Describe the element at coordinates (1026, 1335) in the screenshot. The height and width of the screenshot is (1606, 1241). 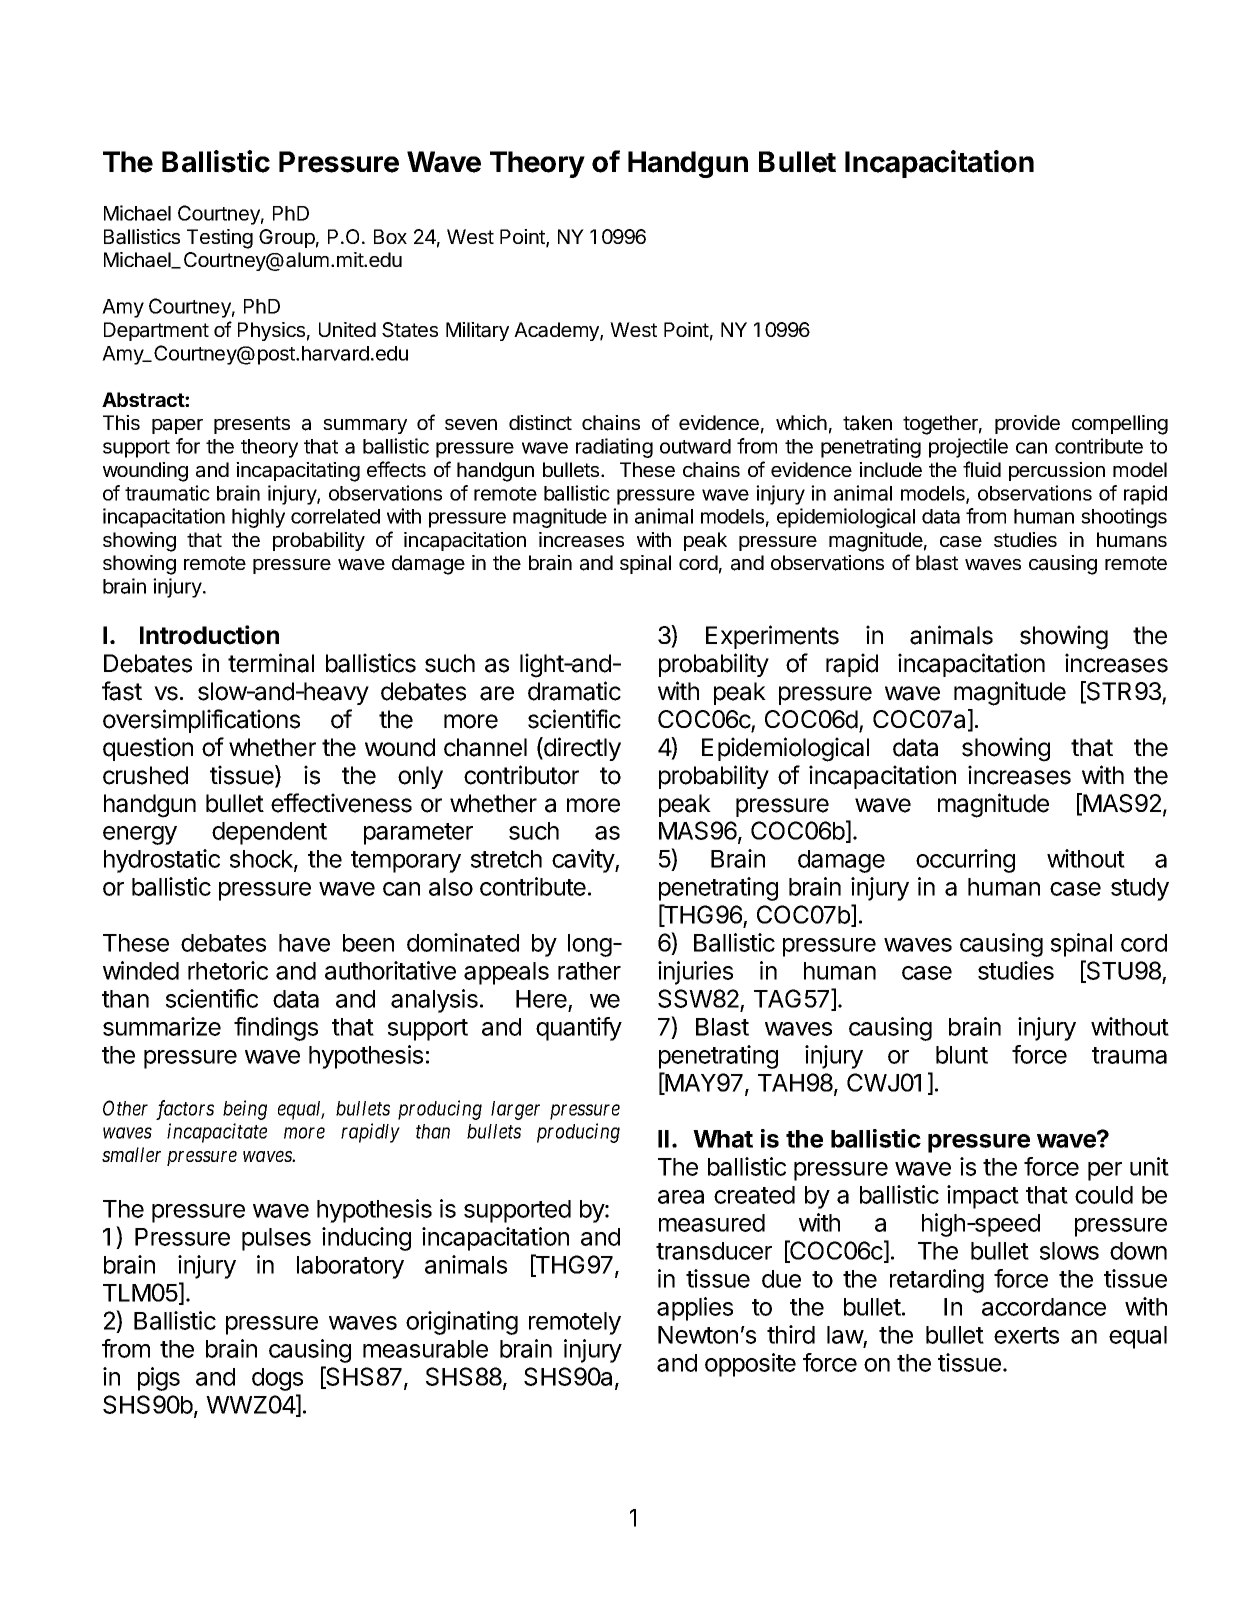
I see `exerts` at that location.
